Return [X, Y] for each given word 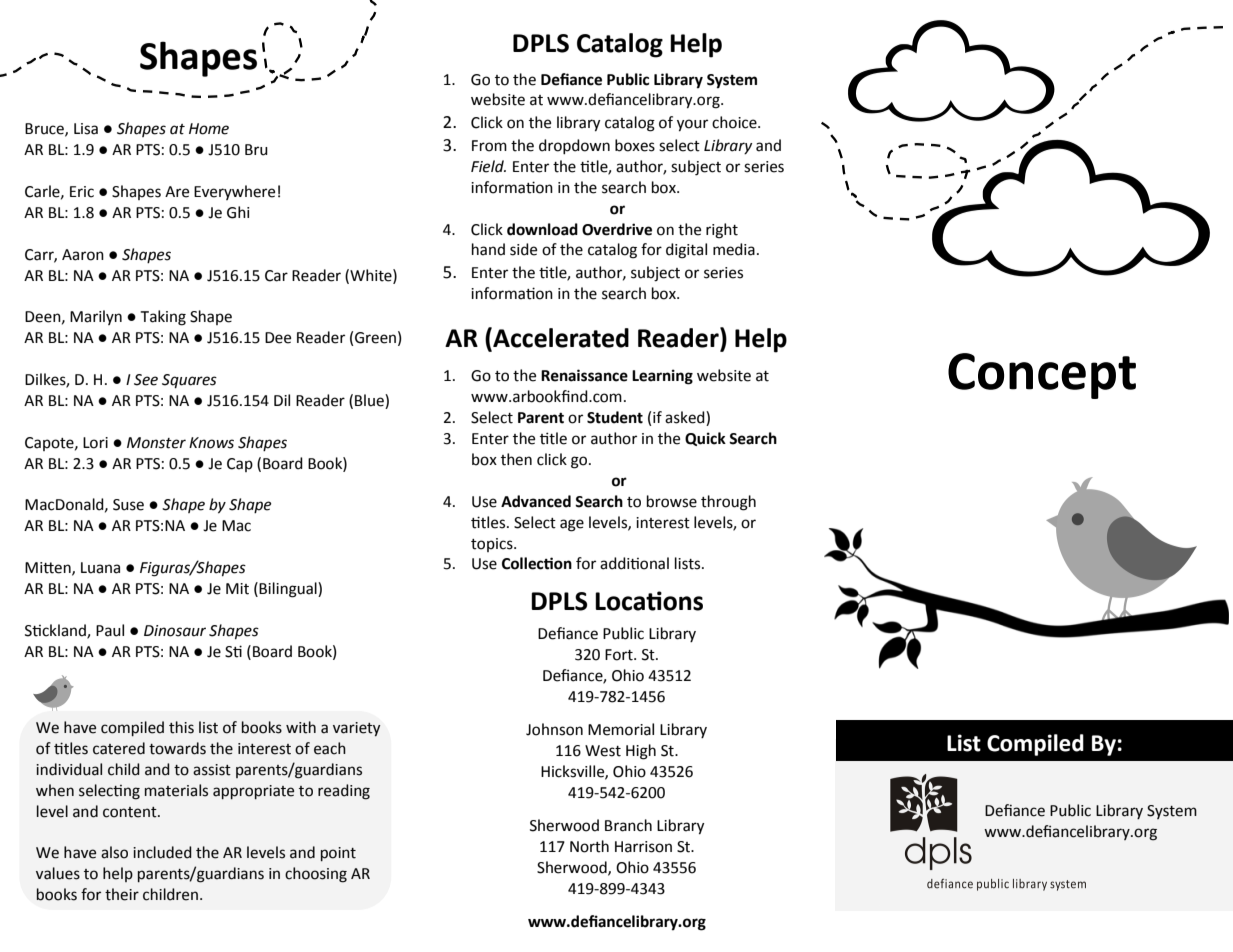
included [162, 852]
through [728, 503]
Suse [128, 505]
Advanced [536, 501]
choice [735, 122]
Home [209, 129]
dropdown [574, 146]
